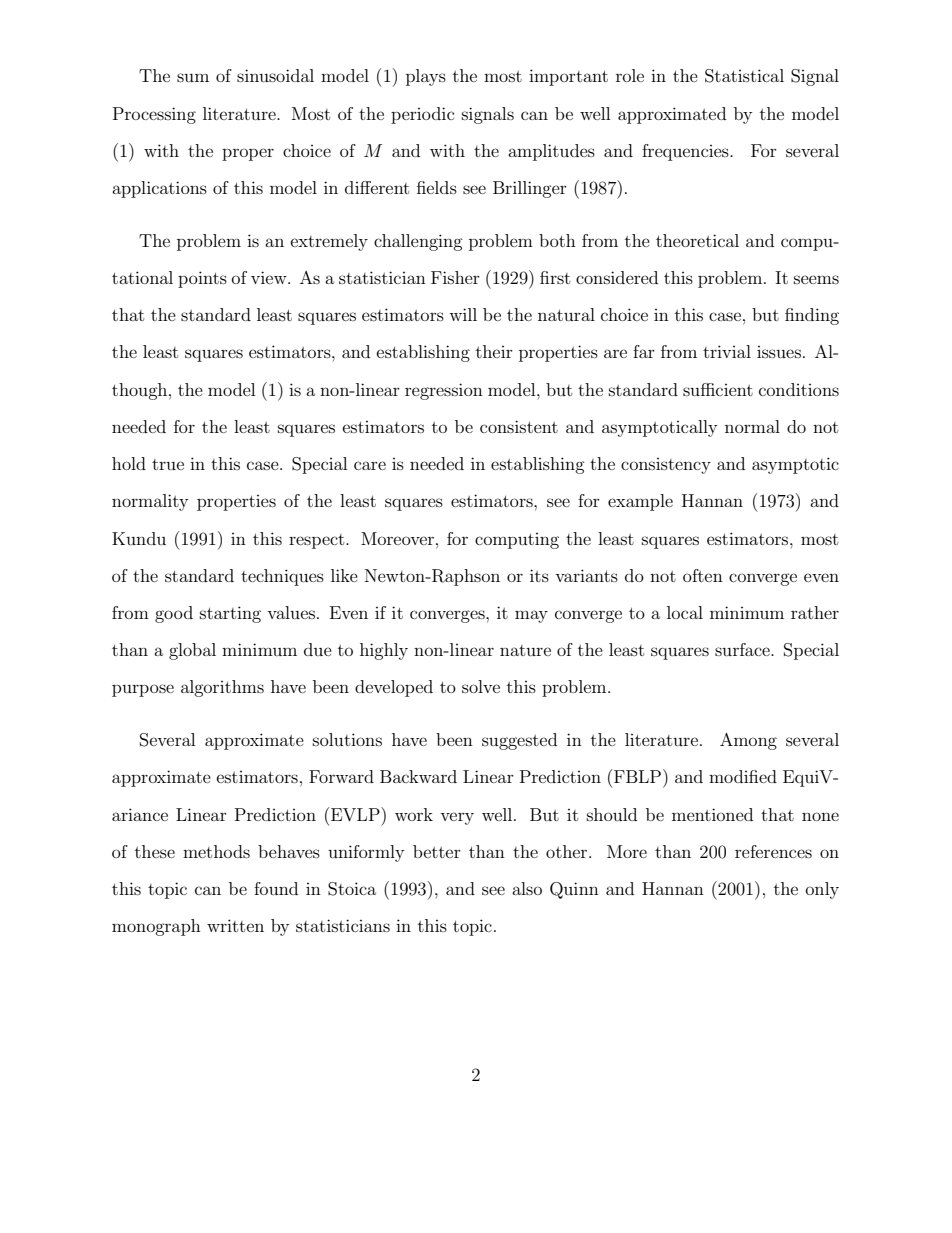  What do you see at coordinates (422, 115) in the screenshot?
I see `periodic` at bounding box center [422, 115].
